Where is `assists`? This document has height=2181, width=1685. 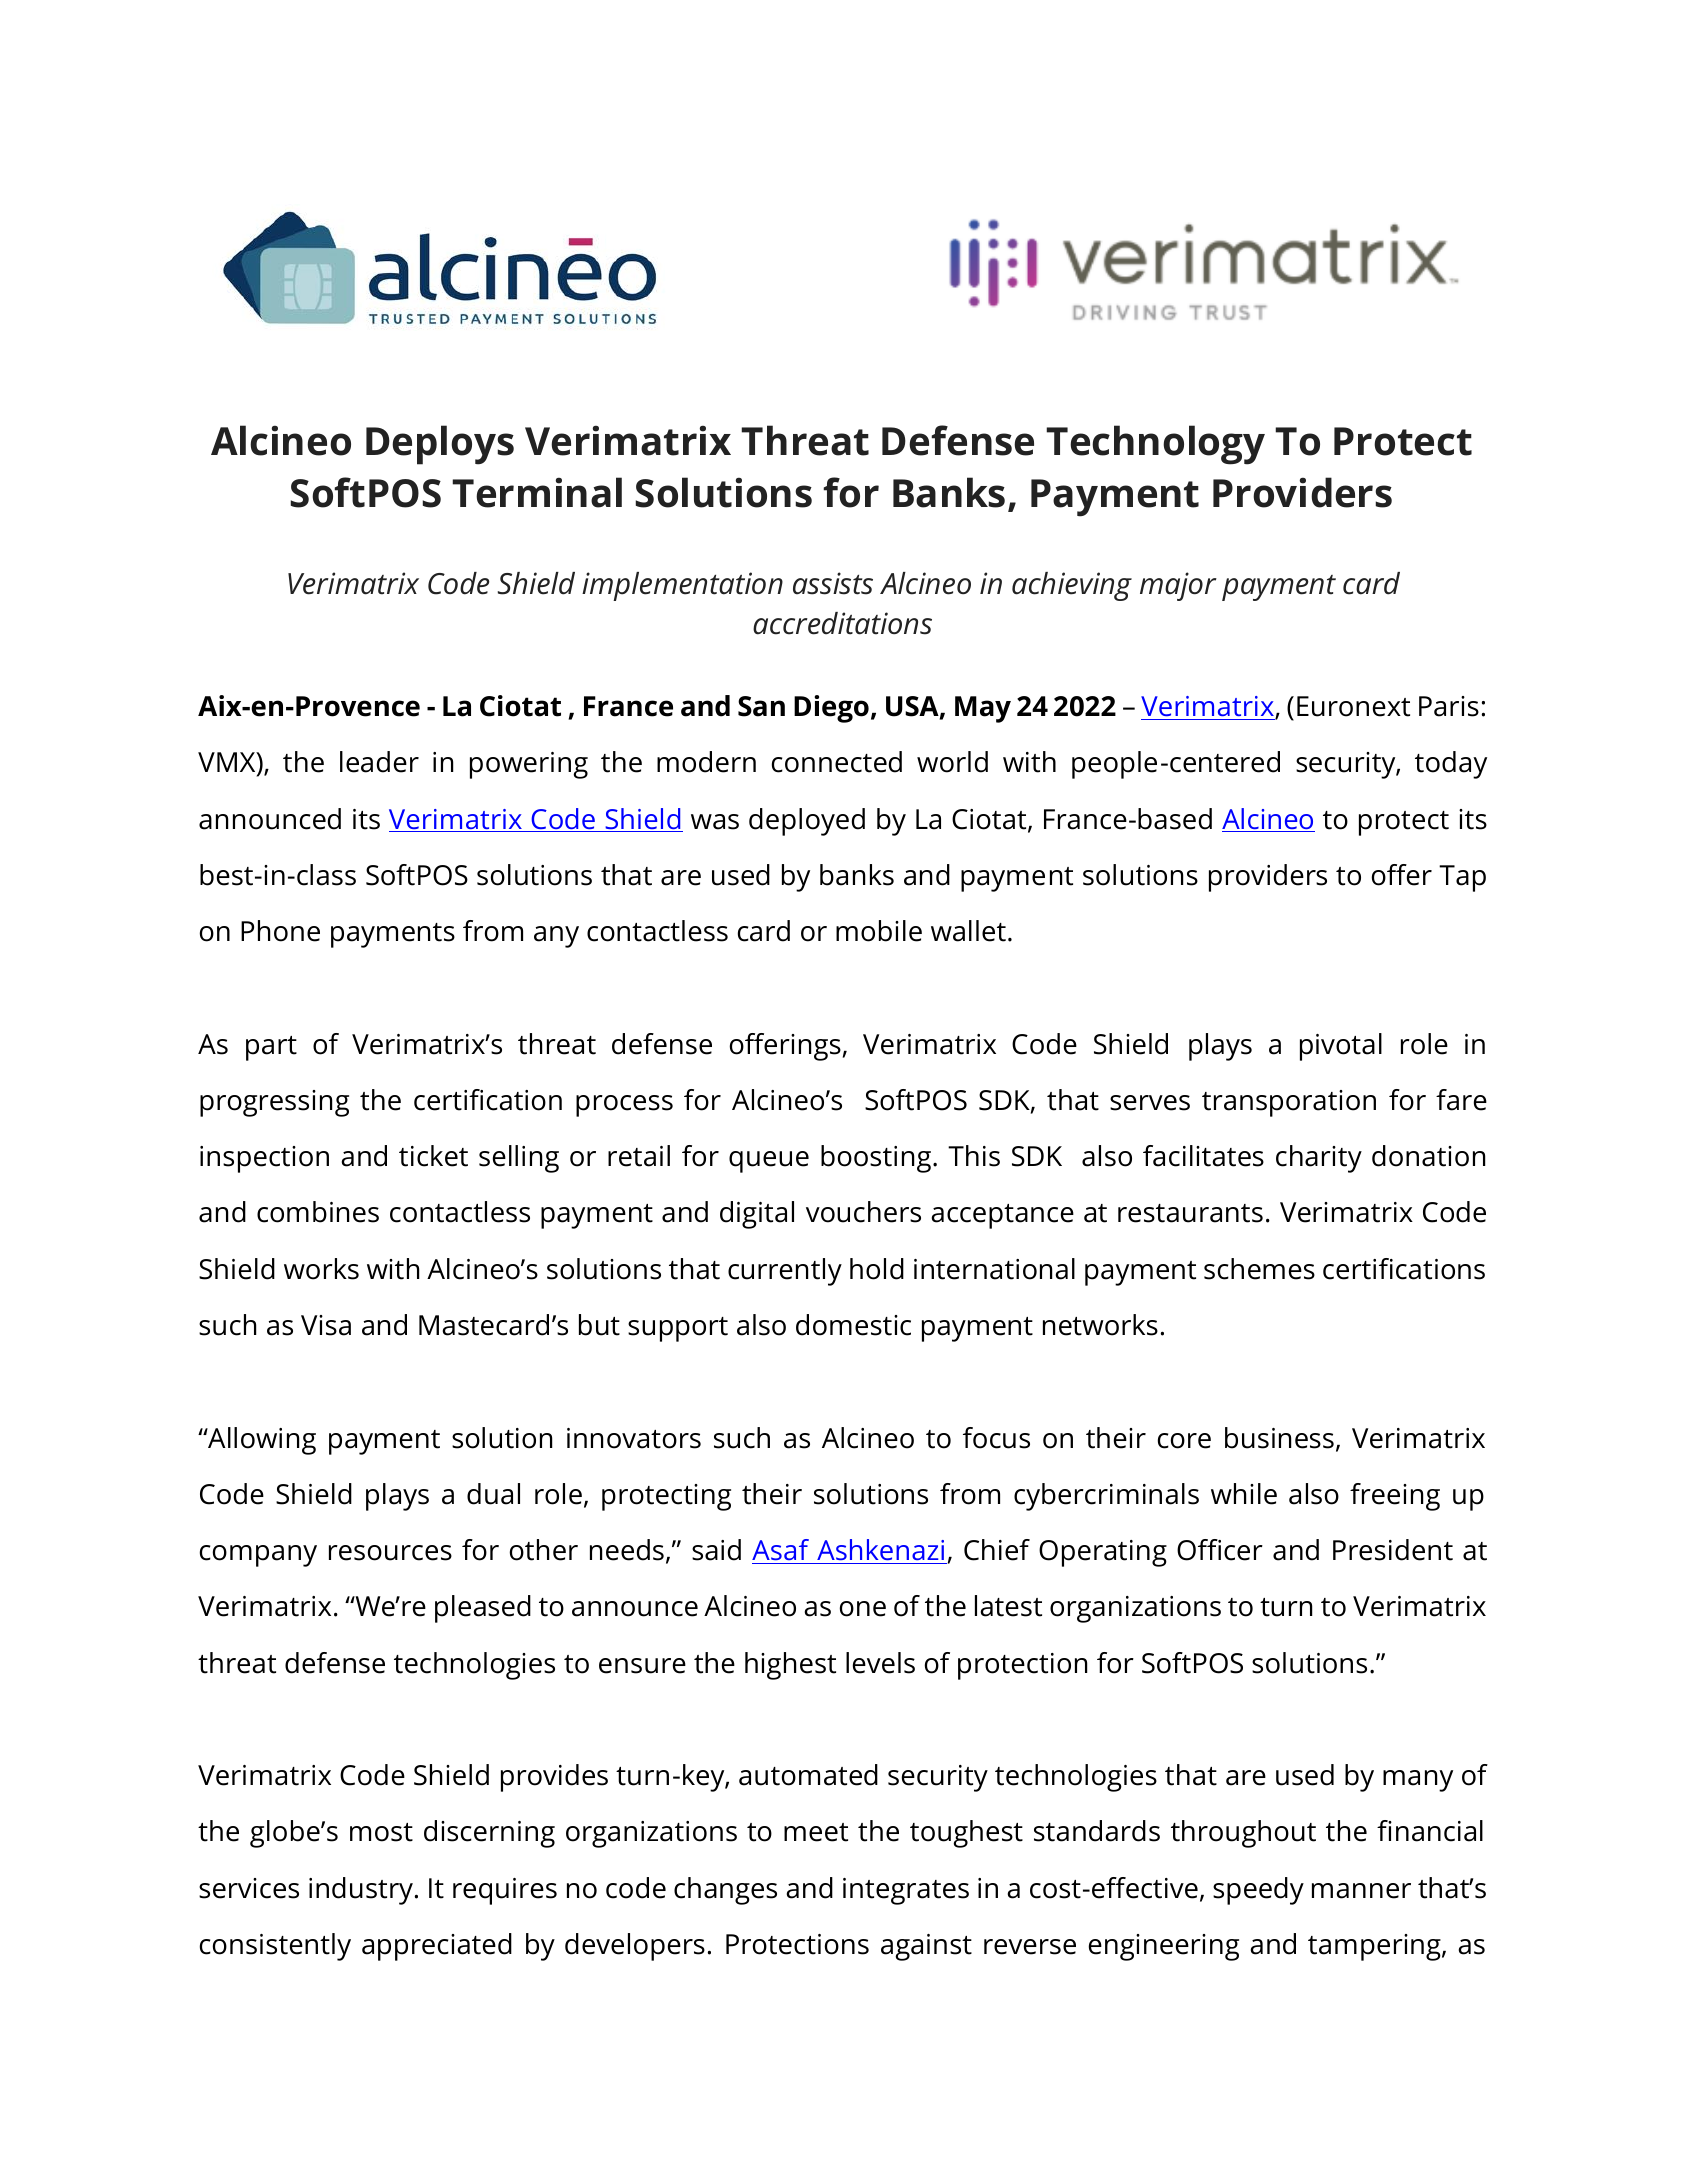 assists is located at coordinates (833, 583).
